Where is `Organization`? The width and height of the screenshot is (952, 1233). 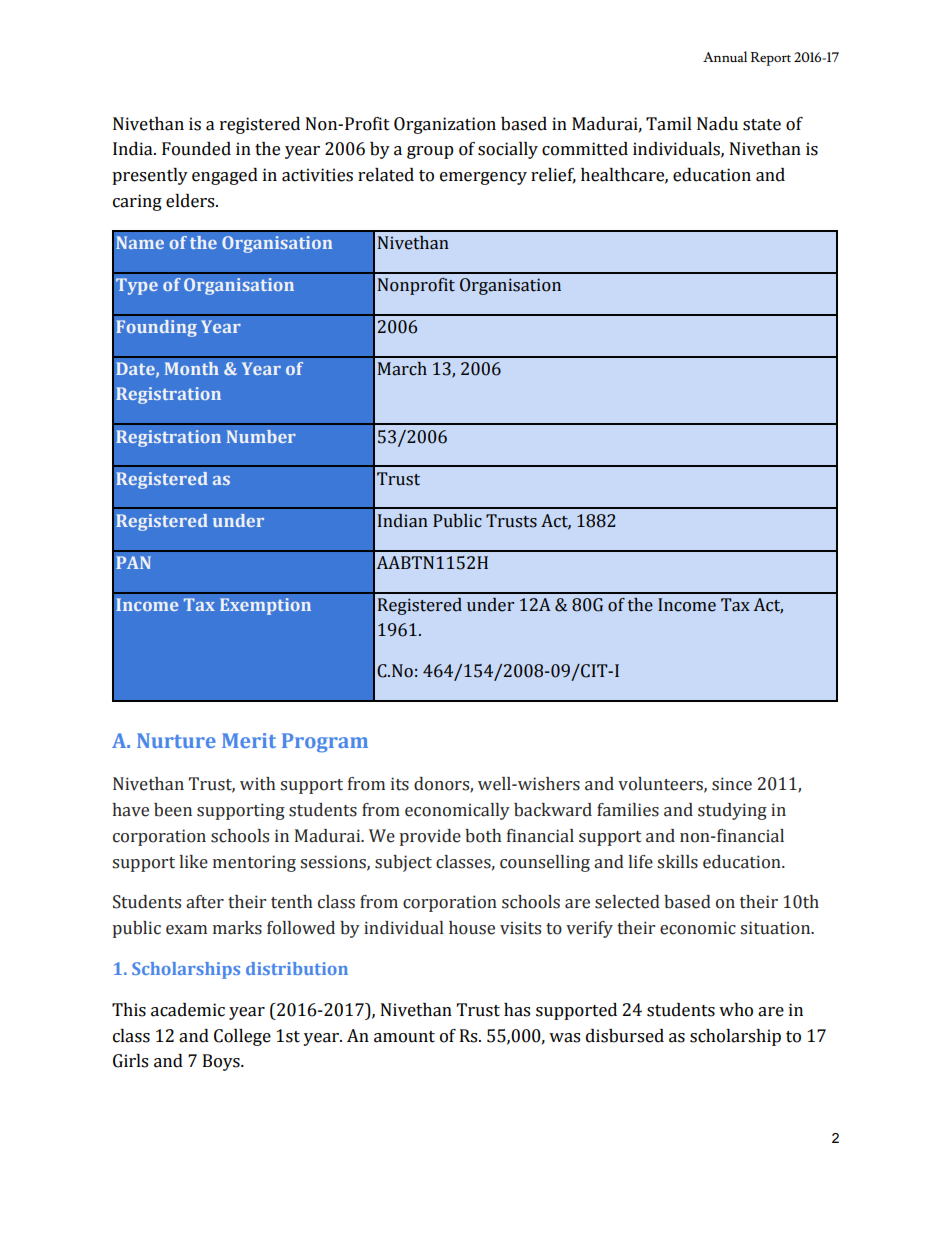
Organization is located at coordinates (445, 125).
